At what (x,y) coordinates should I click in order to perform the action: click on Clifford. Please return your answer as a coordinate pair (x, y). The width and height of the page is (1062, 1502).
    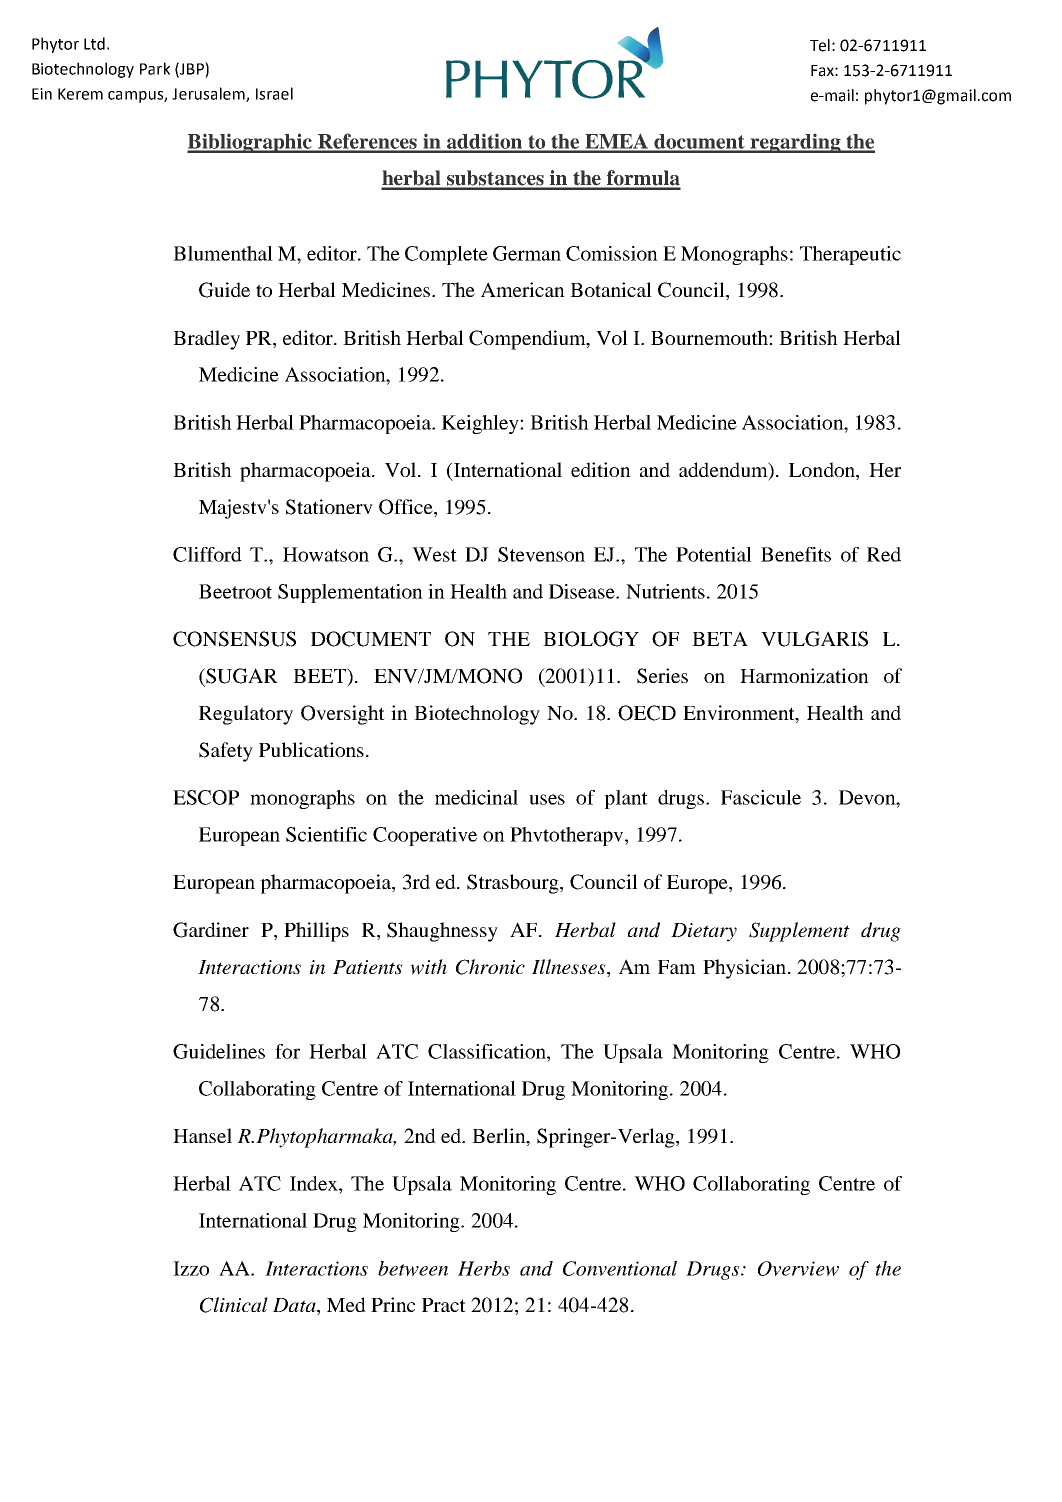
    Looking at the image, I should click on (207, 554).
